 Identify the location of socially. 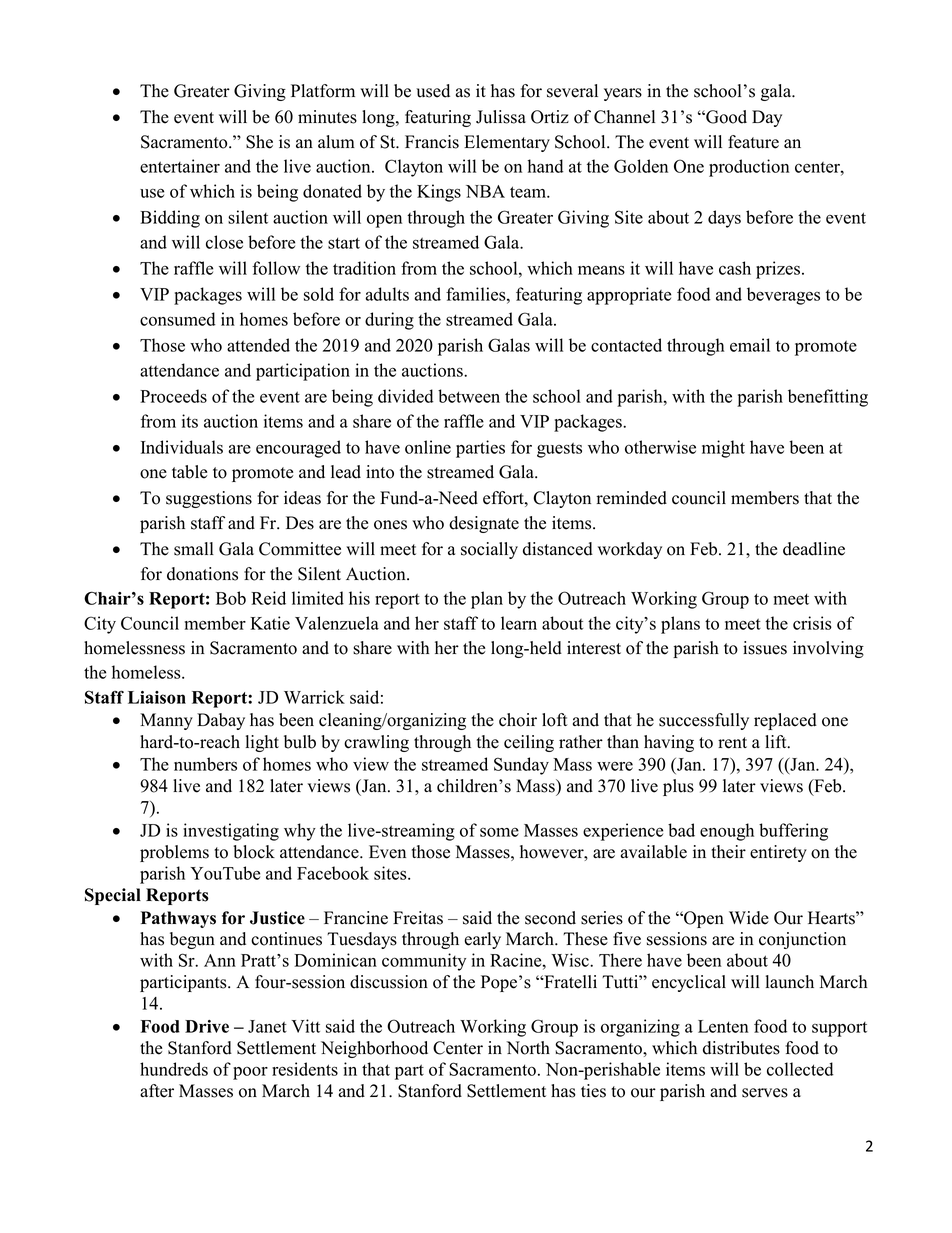
(489, 550).
